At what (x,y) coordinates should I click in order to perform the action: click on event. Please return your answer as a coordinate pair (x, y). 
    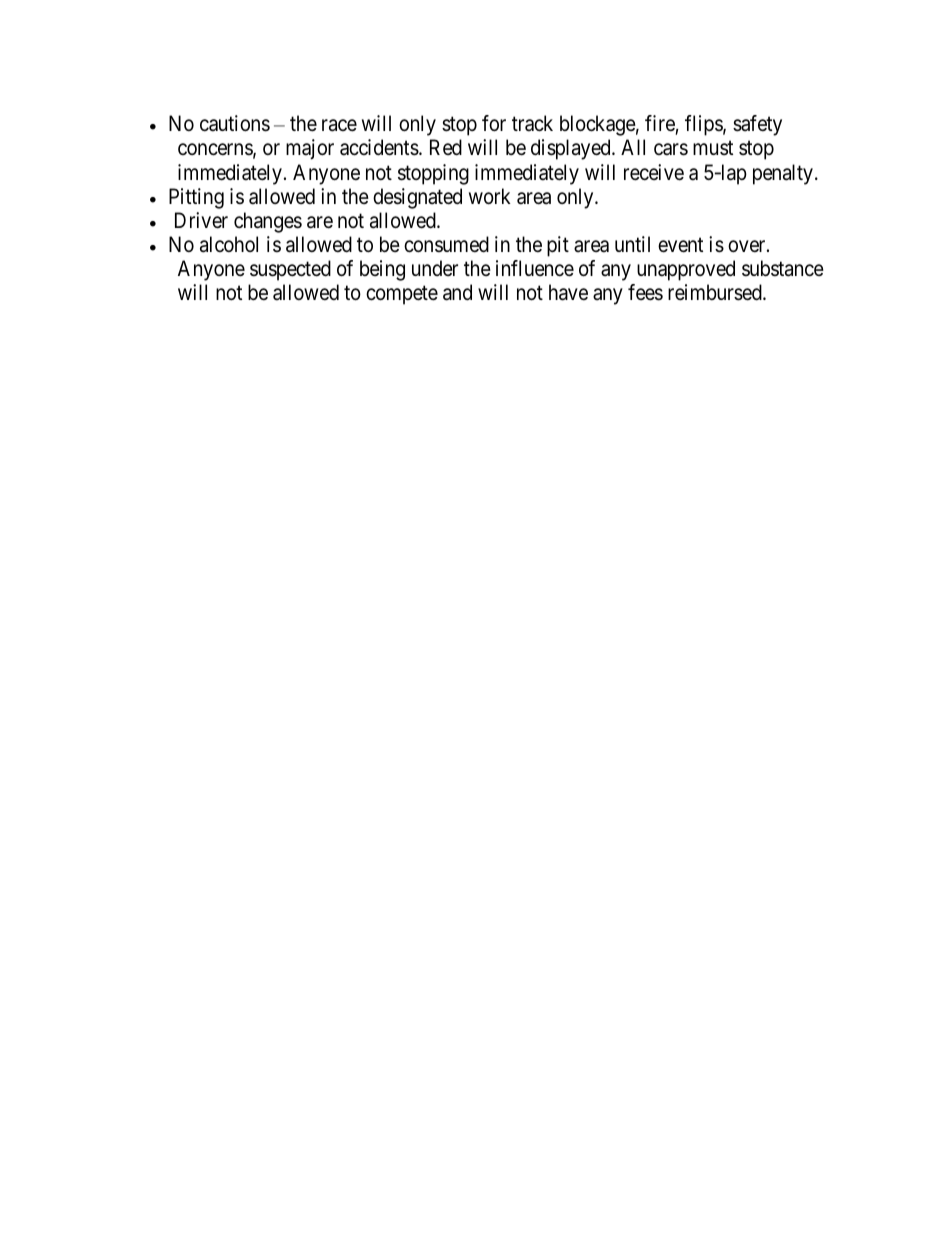
    Looking at the image, I should click on (680, 245).
